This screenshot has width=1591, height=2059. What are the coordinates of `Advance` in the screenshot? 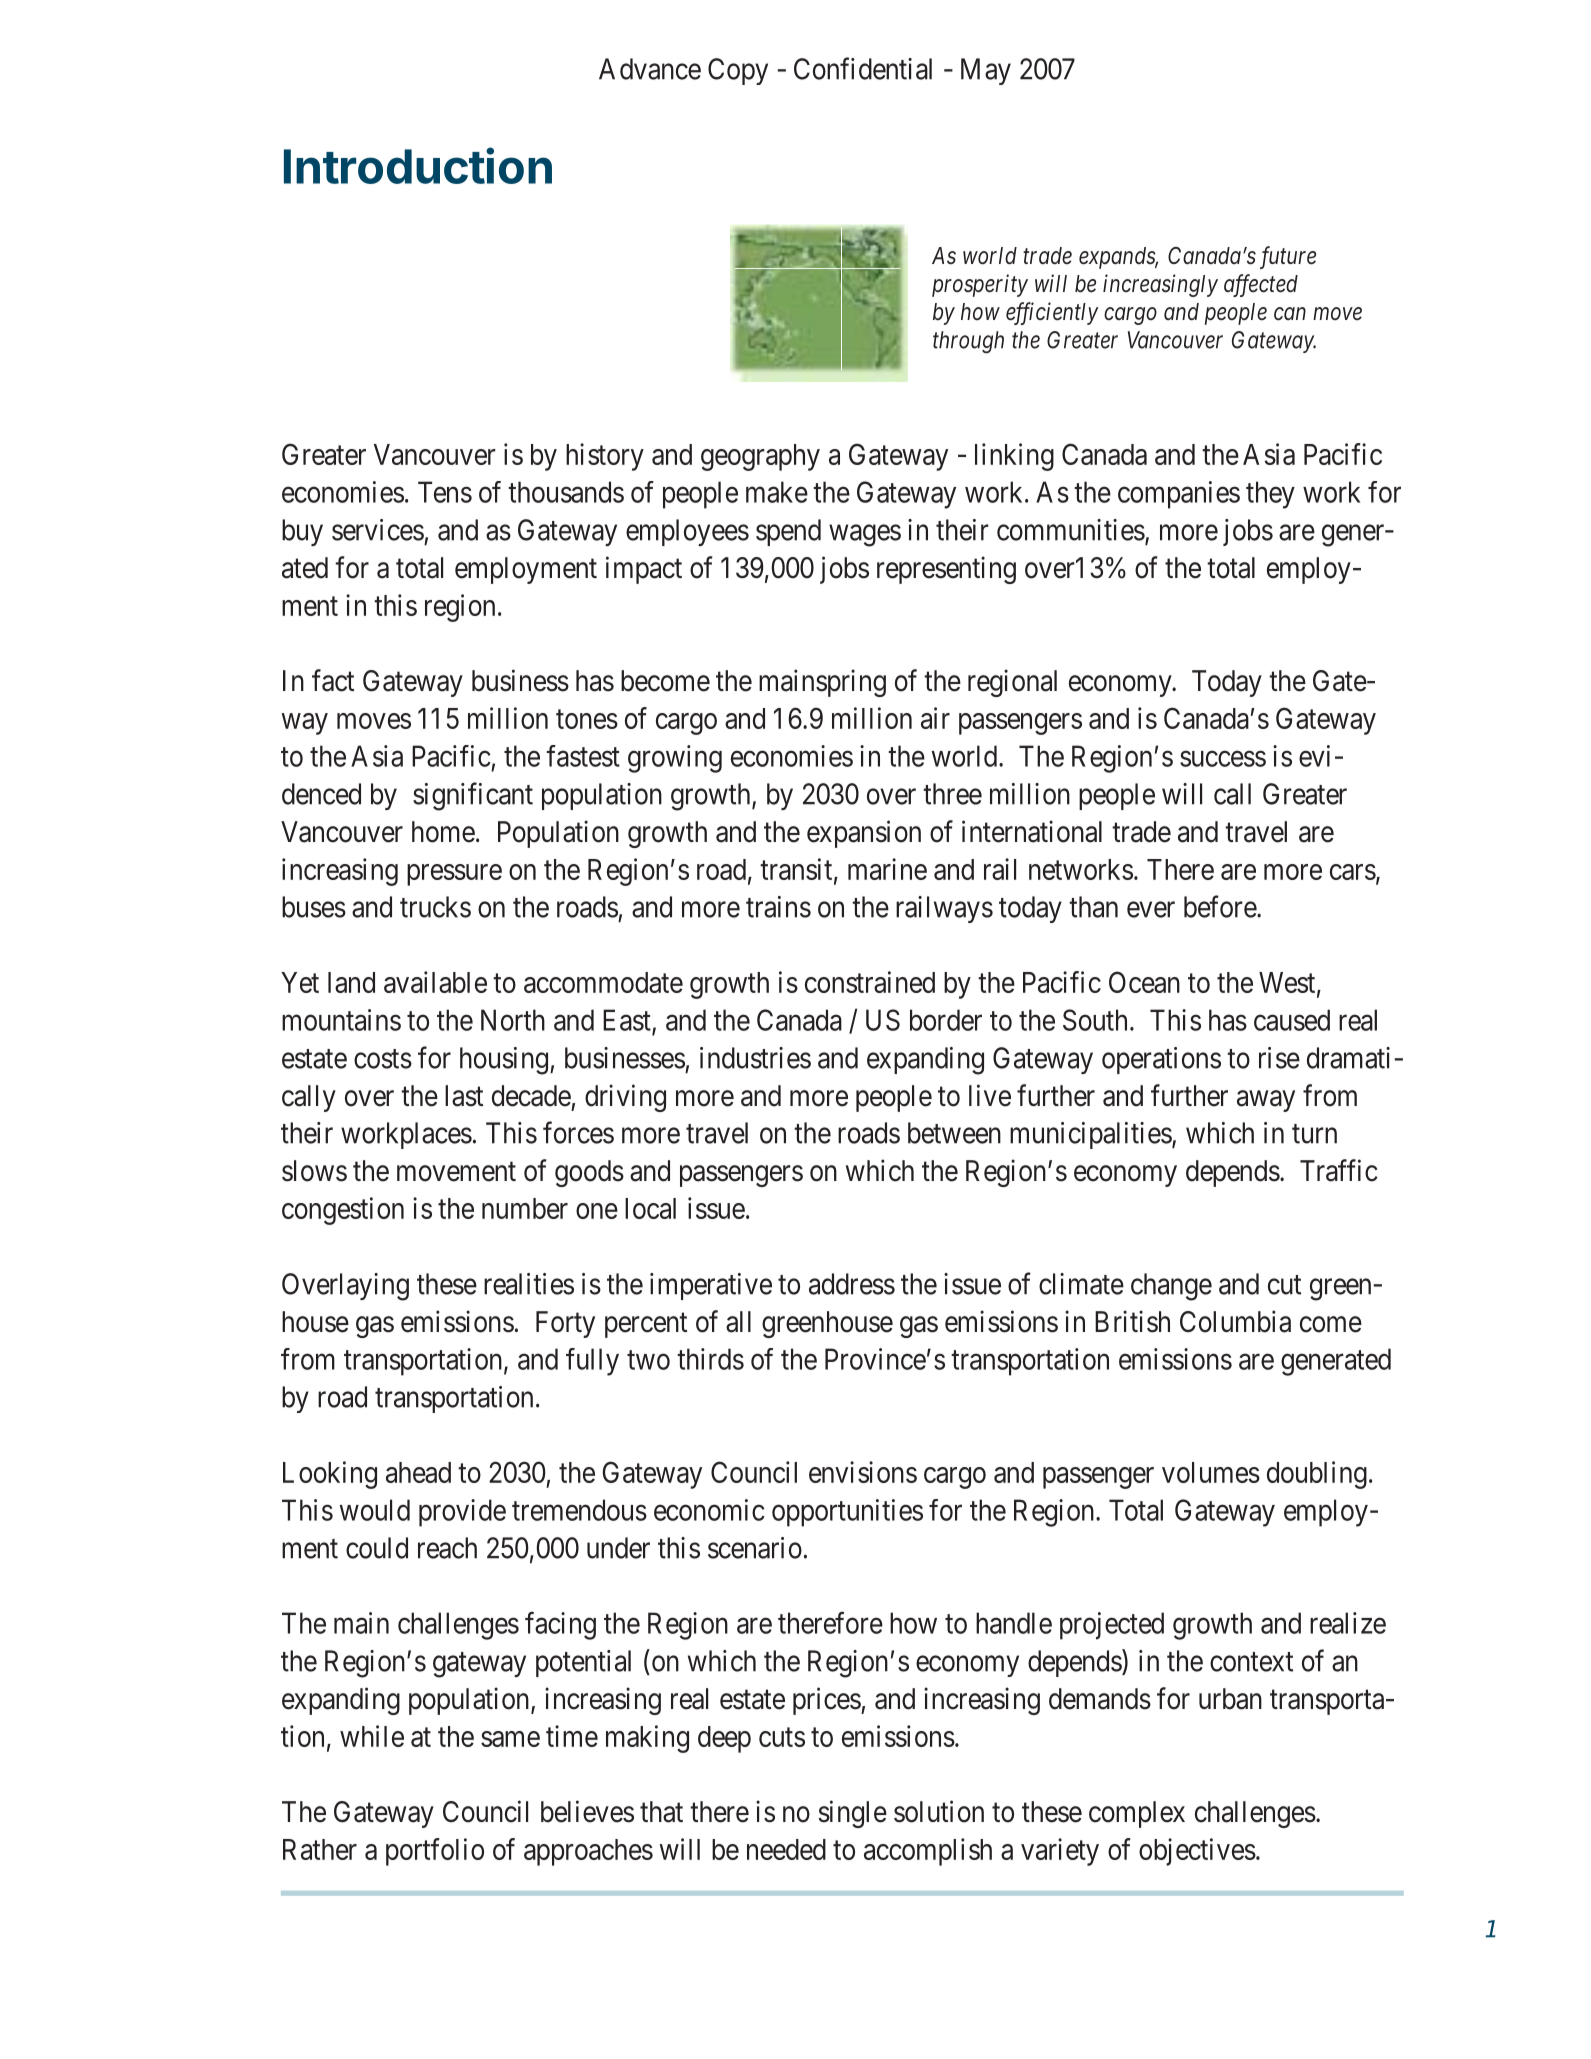 It's located at (650, 69).
